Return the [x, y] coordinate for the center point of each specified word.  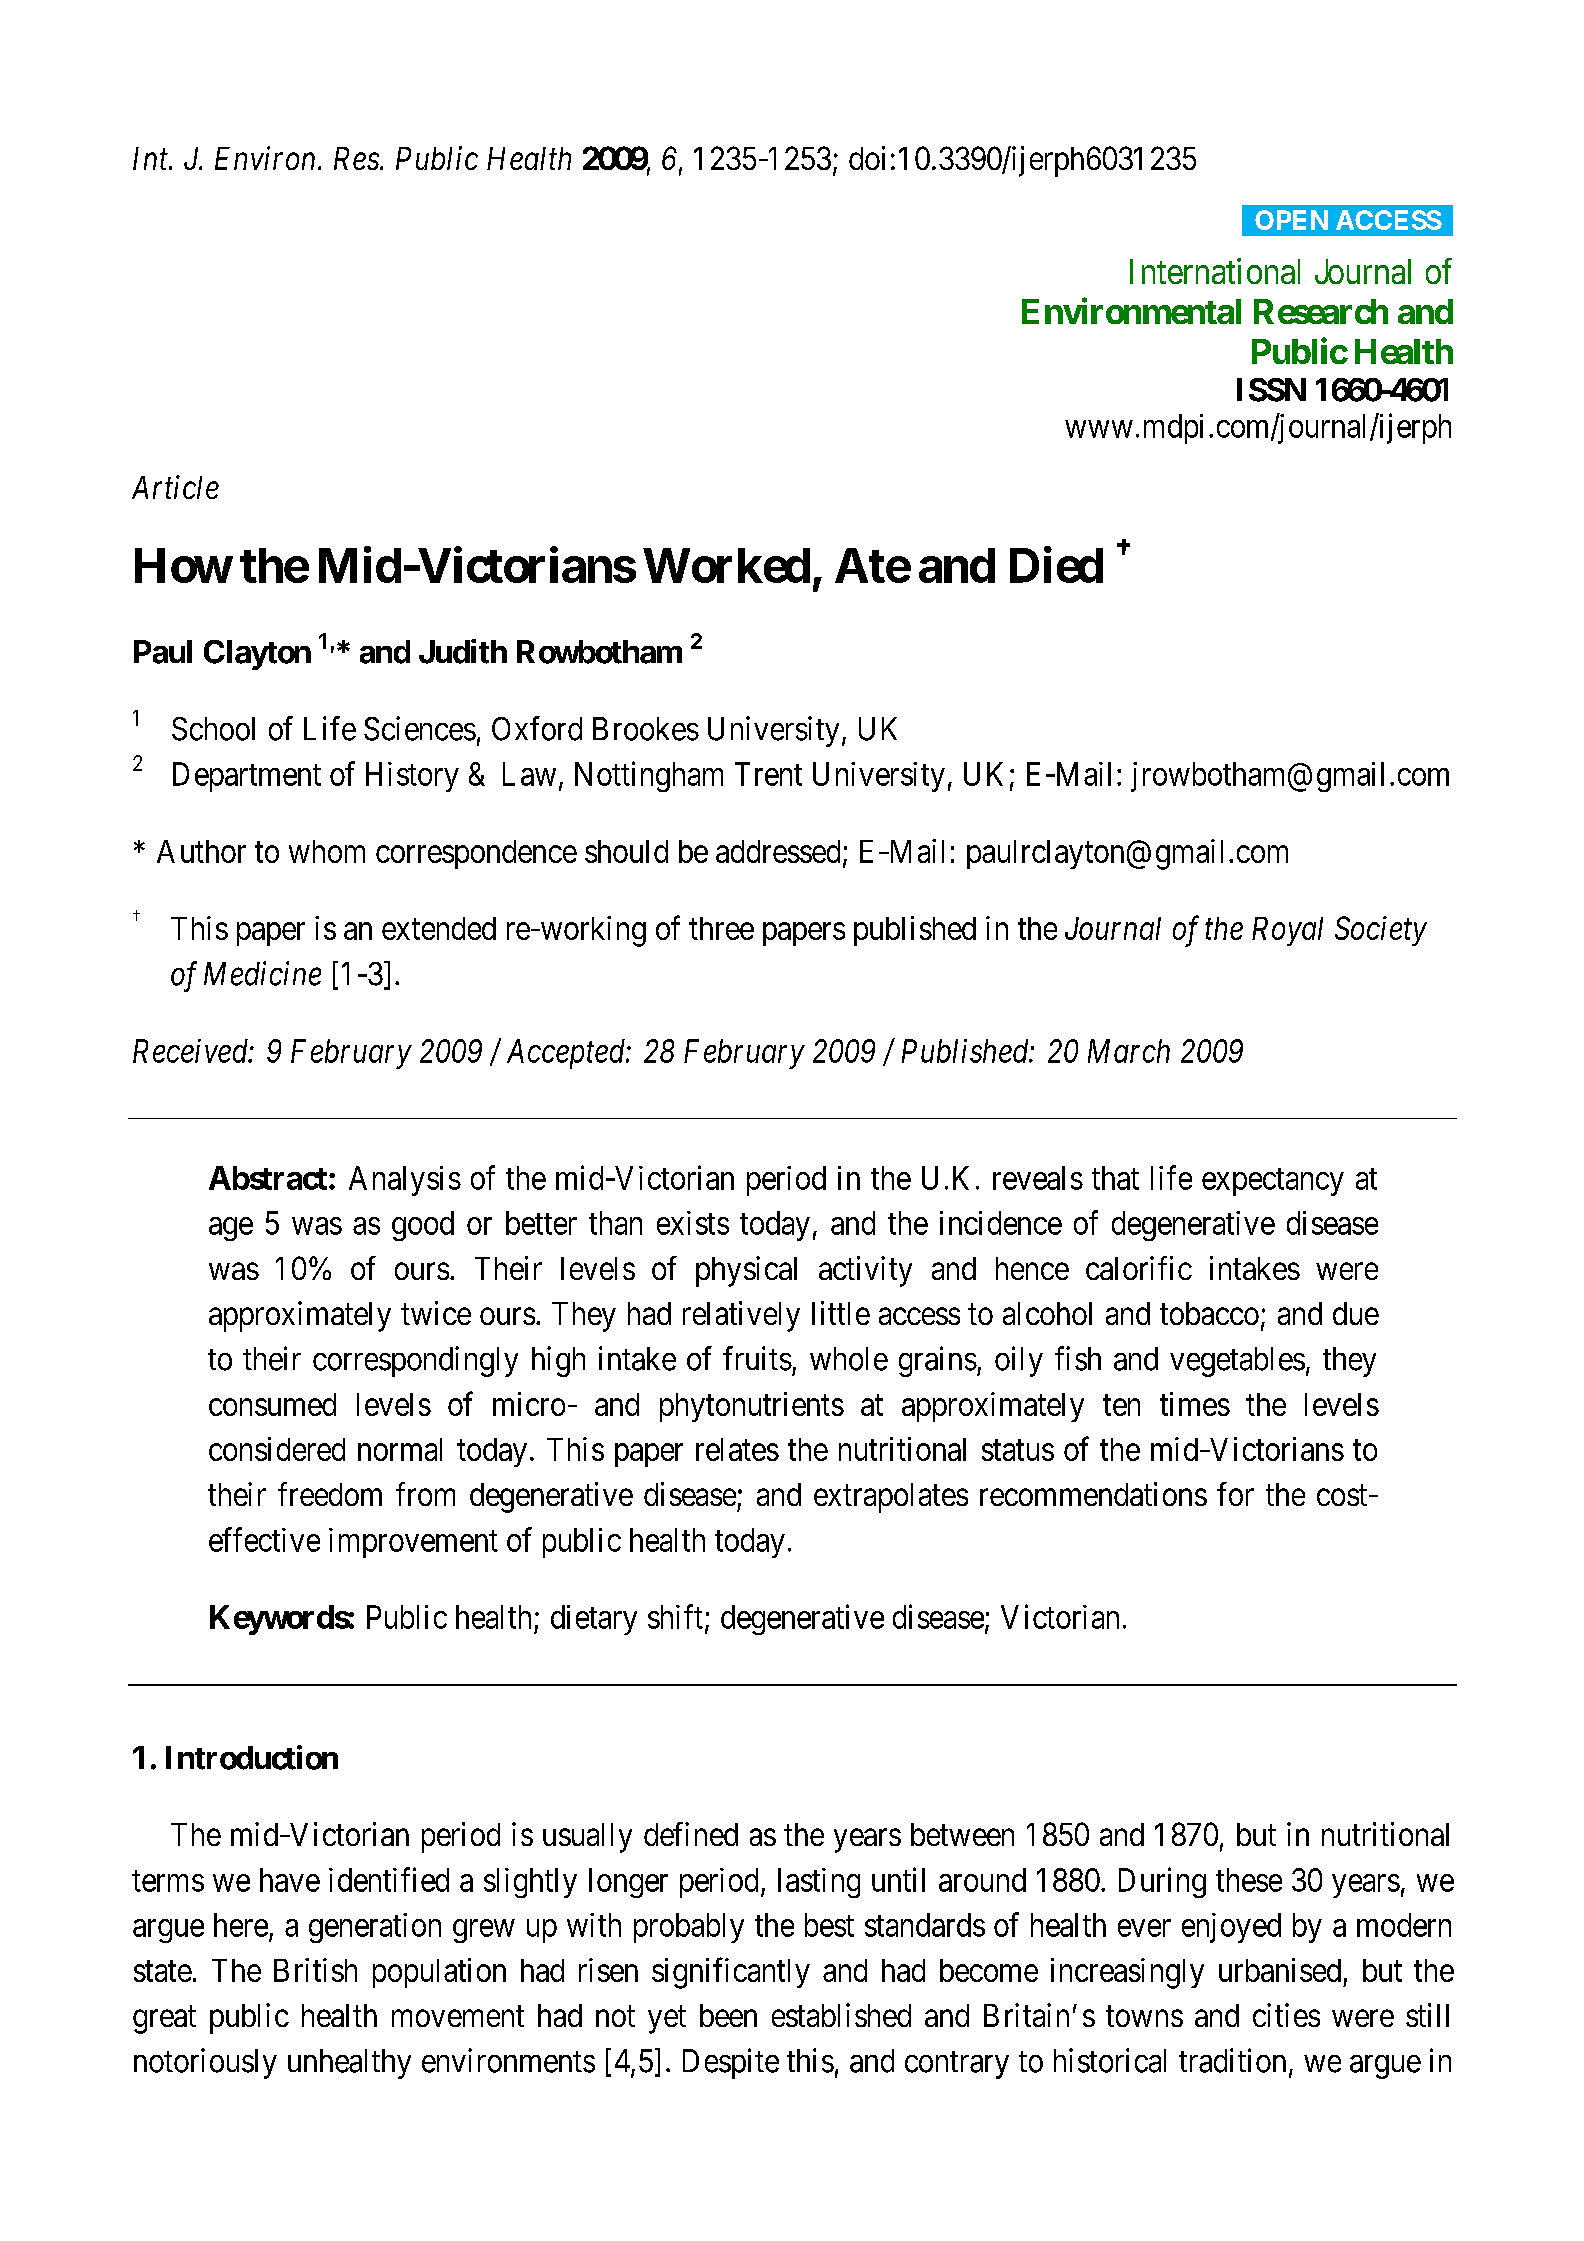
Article [175, 487]
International [1215, 271]
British [315, 1970]
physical [746, 1271]
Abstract [268, 1178]
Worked [726, 565]
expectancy [1273, 1182]
